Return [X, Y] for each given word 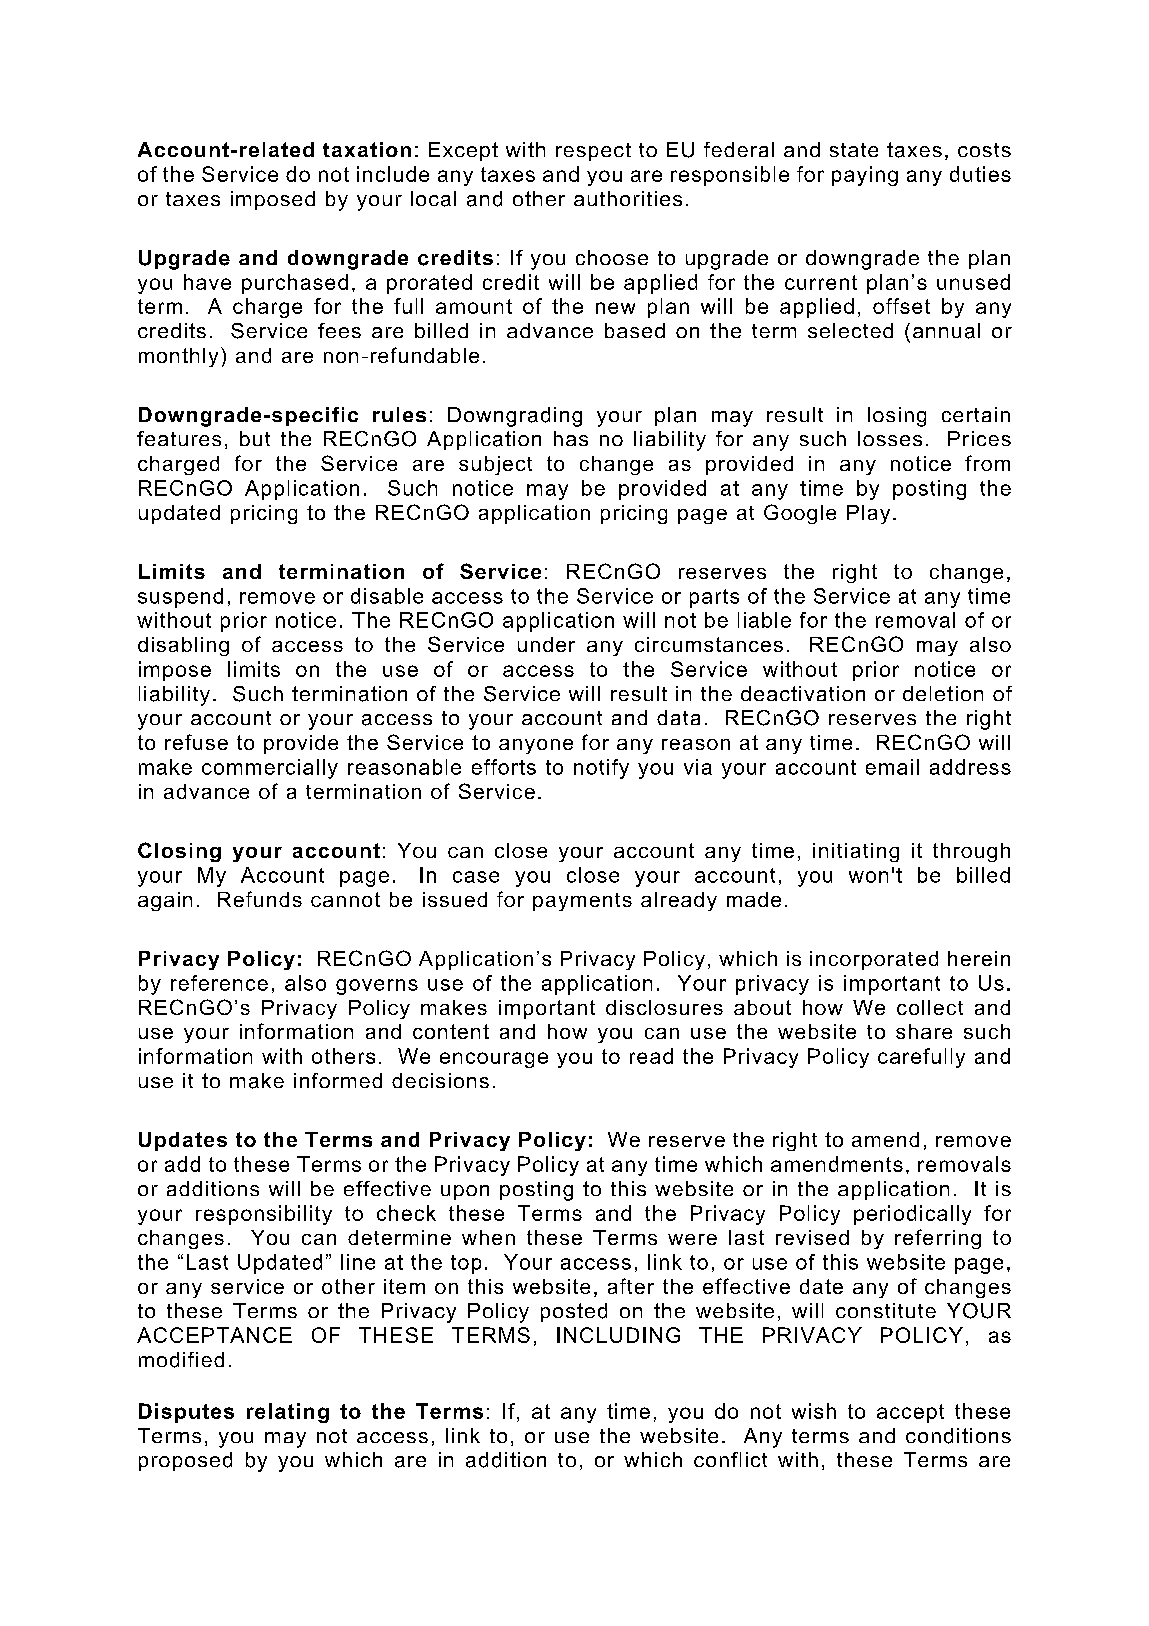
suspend [180, 598]
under [546, 644]
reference [219, 983]
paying [865, 176]
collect [930, 1007]
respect [593, 152]
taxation [367, 149]
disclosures [664, 1007]
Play [868, 514]
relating [288, 1413]
